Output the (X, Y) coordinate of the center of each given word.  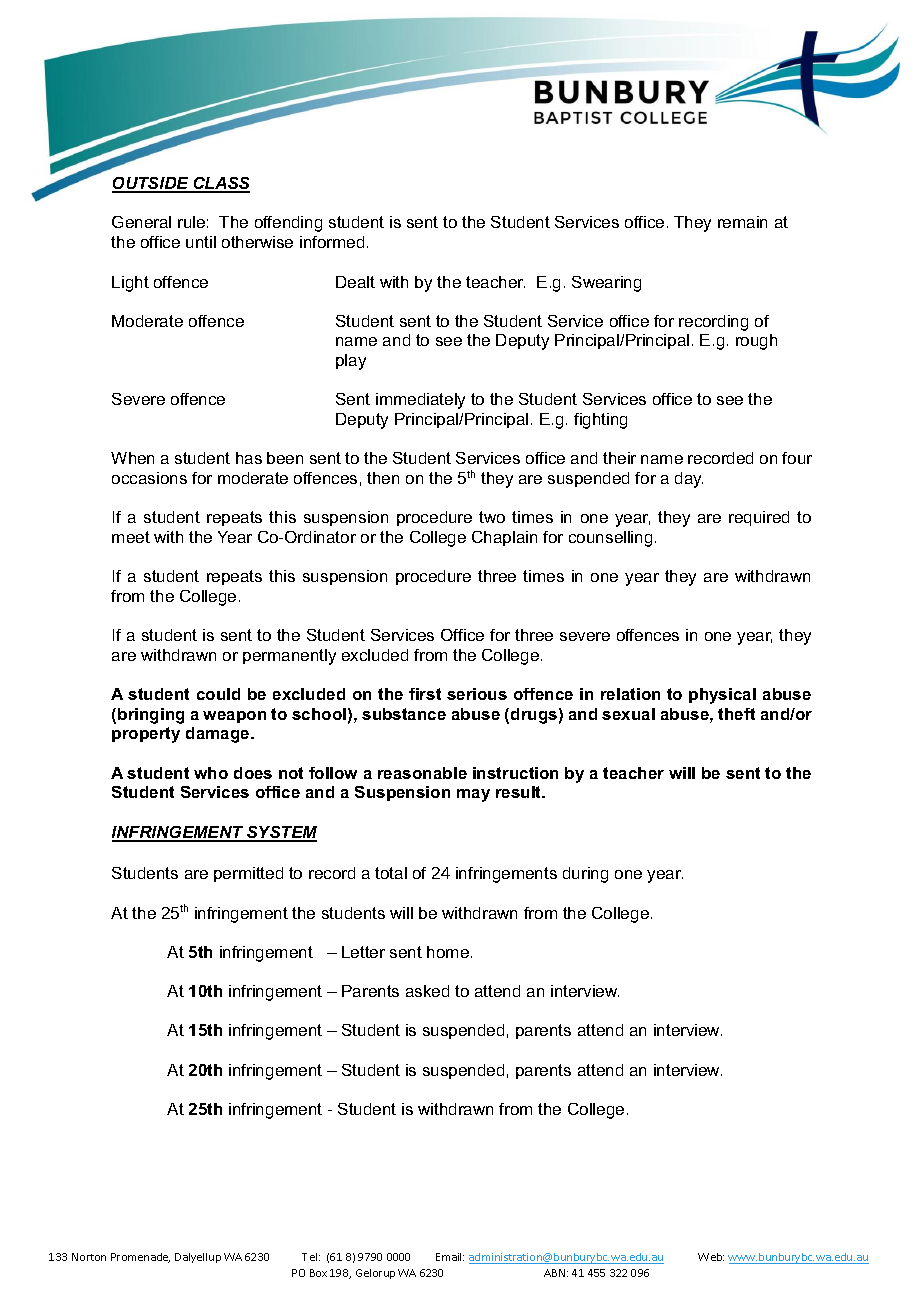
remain (742, 222)
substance (404, 714)
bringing (151, 716)
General (141, 222)
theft (736, 714)
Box (318, 1273)
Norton (89, 1257)
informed (332, 242)
